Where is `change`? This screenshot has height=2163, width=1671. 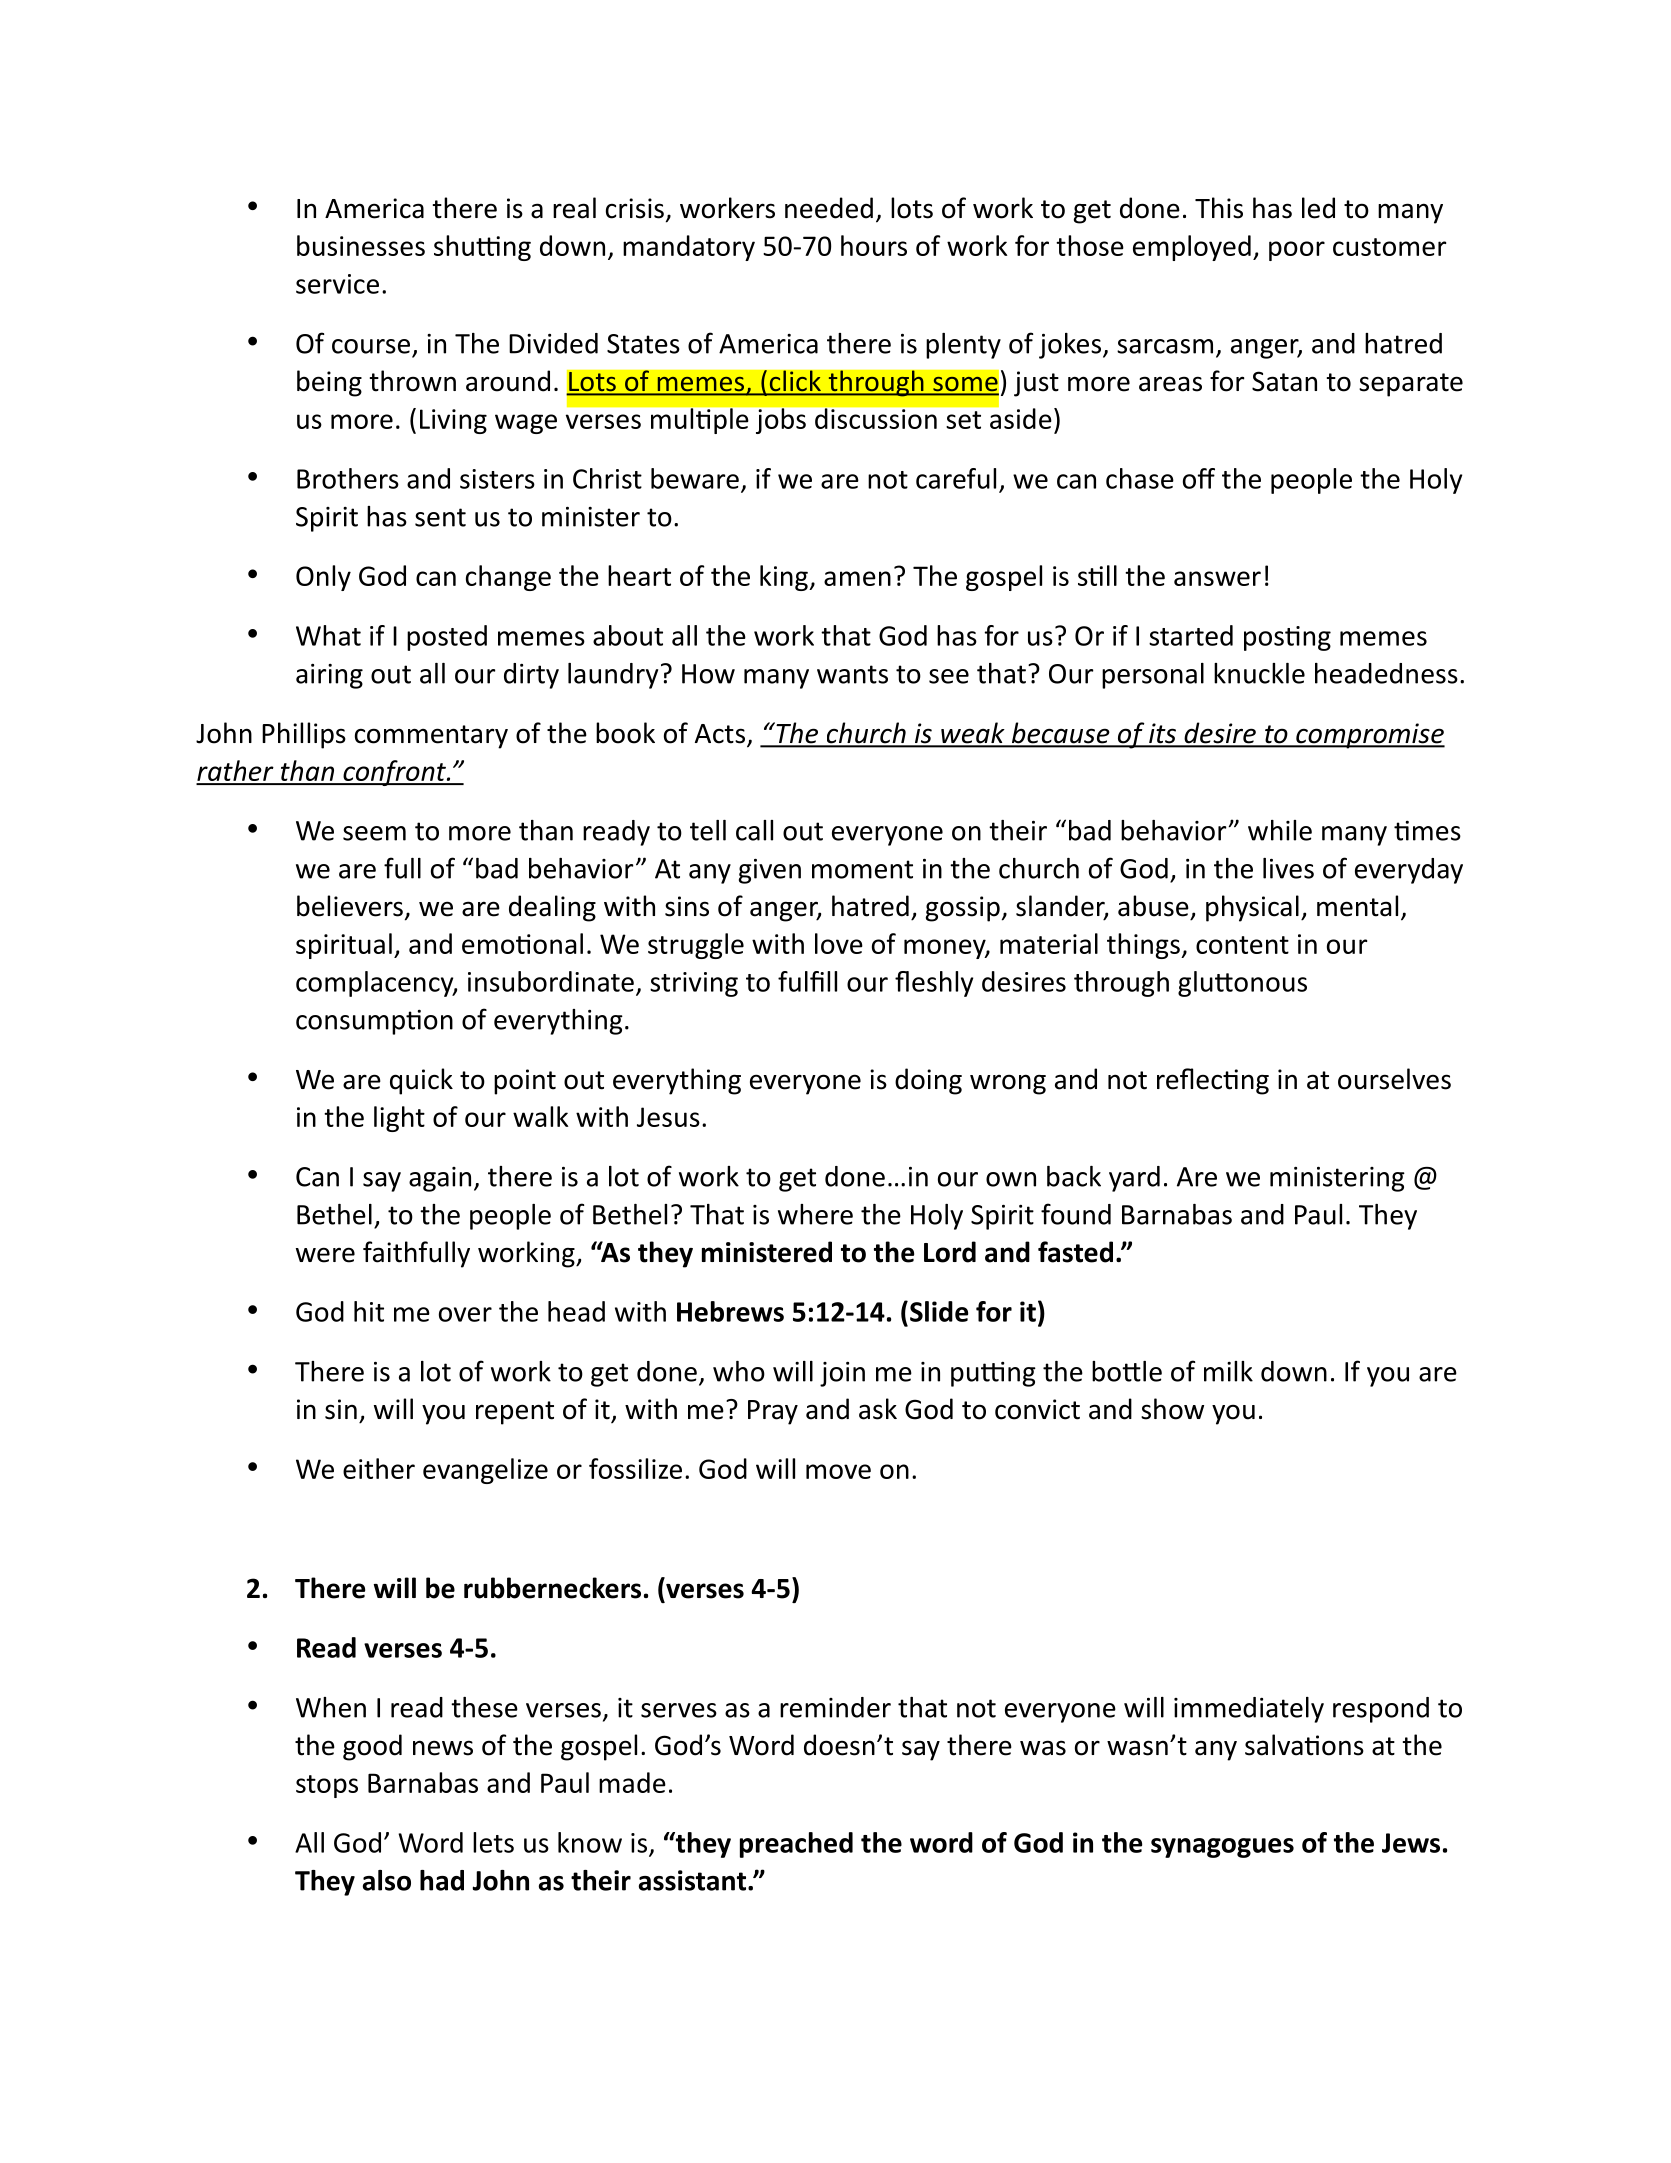 change is located at coordinates (508, 578).
